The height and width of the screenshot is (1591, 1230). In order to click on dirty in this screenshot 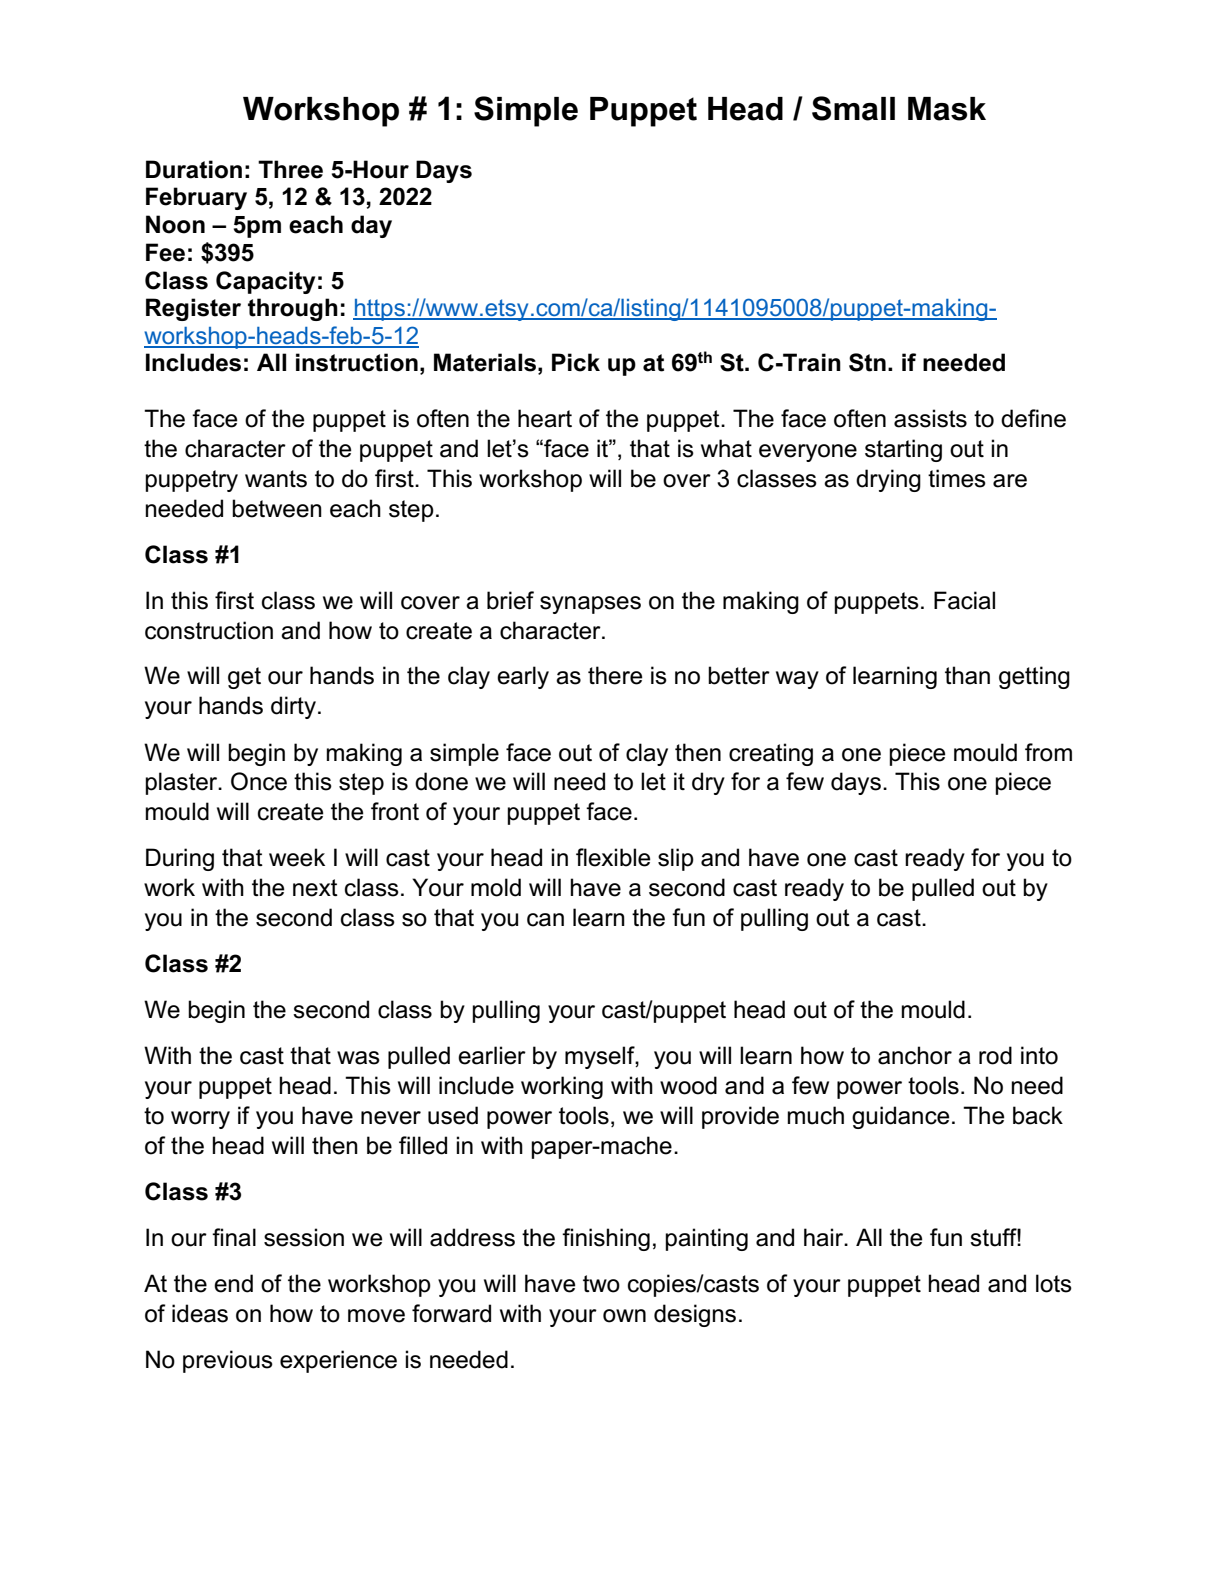, I will do `click(293, 707)`.
